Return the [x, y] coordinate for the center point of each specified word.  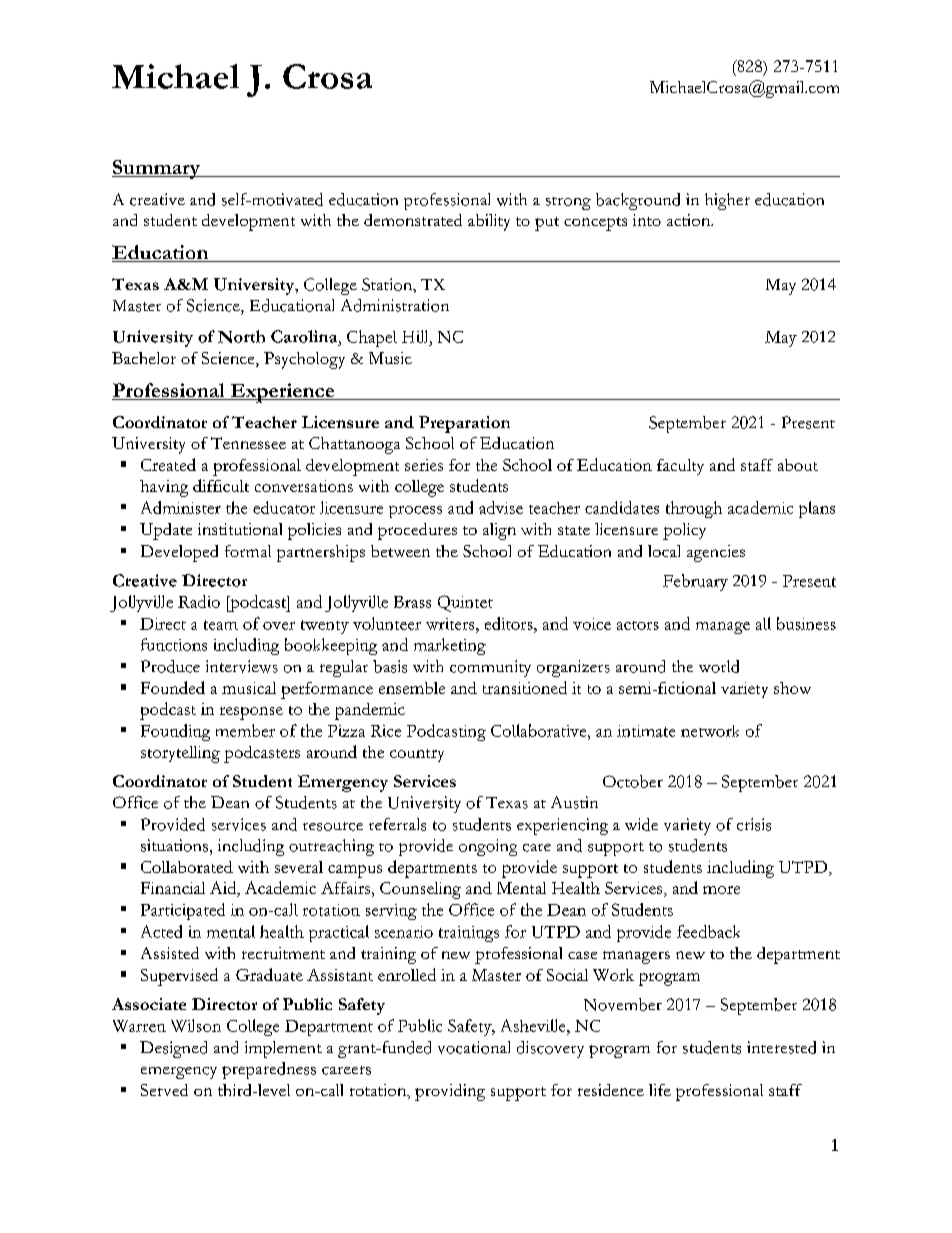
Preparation [464, 424]
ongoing [488, 847]
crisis [754, 824]
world [719, 666]
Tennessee [248, 443]
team [221, 625]
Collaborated [187, 867]
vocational [474, 1047]
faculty [680, 467]
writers [451, 624]
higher [727, 201]
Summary [157, 169]
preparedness [269, 1070]
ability [489, 222]
